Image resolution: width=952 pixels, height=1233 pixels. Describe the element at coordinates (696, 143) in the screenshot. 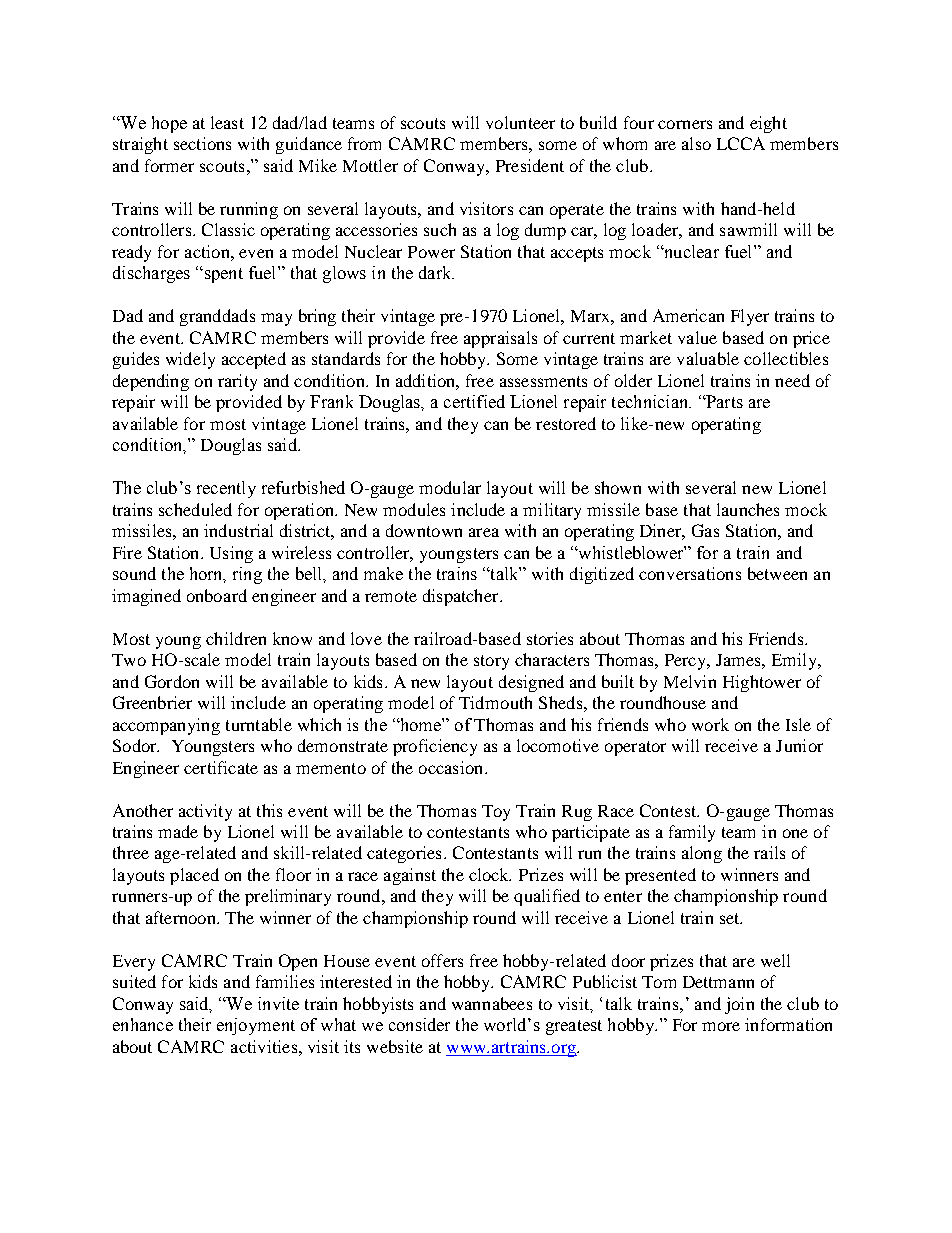

I see `also` at that location.
